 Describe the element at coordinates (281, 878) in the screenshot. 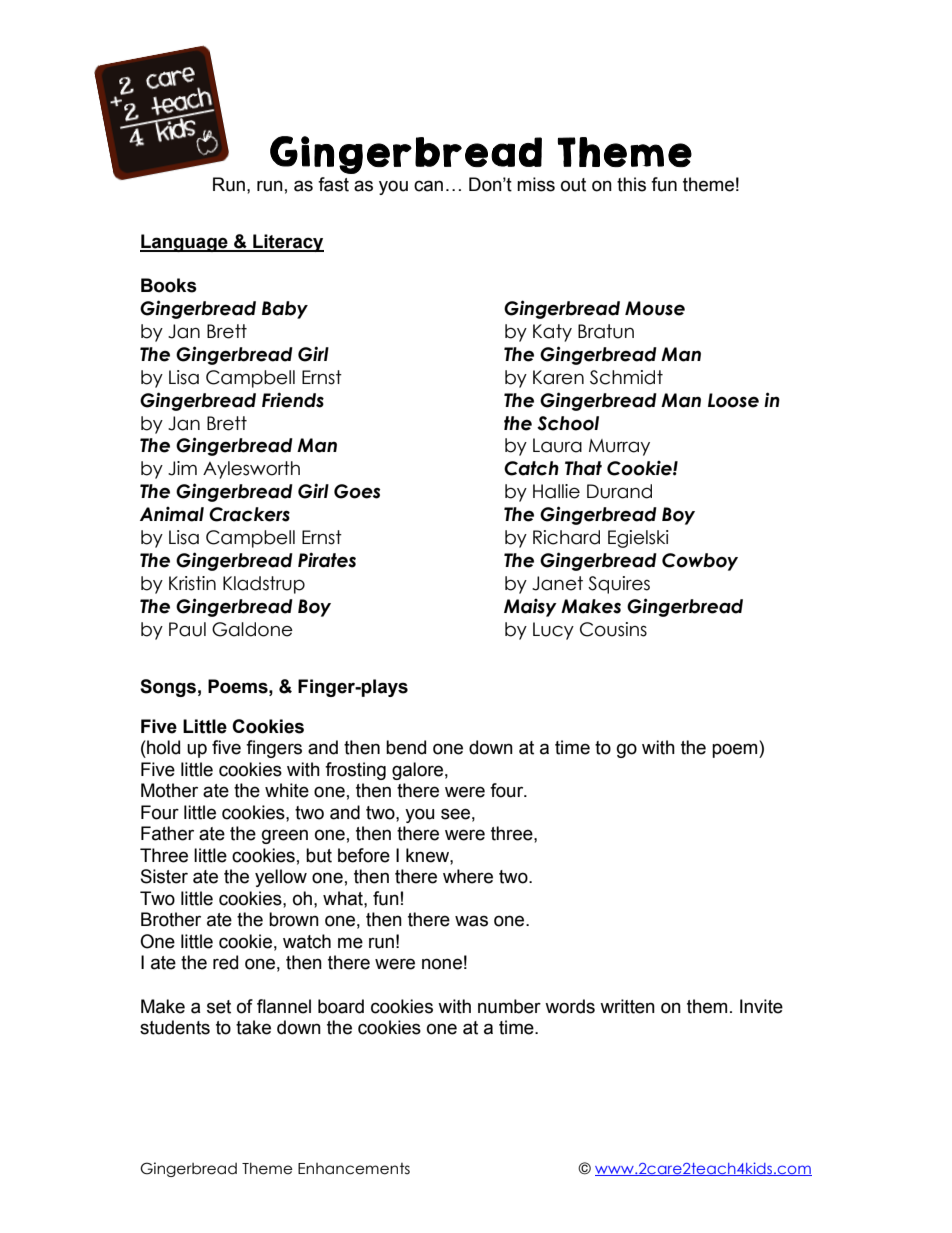

I see `yellow` at that location.
